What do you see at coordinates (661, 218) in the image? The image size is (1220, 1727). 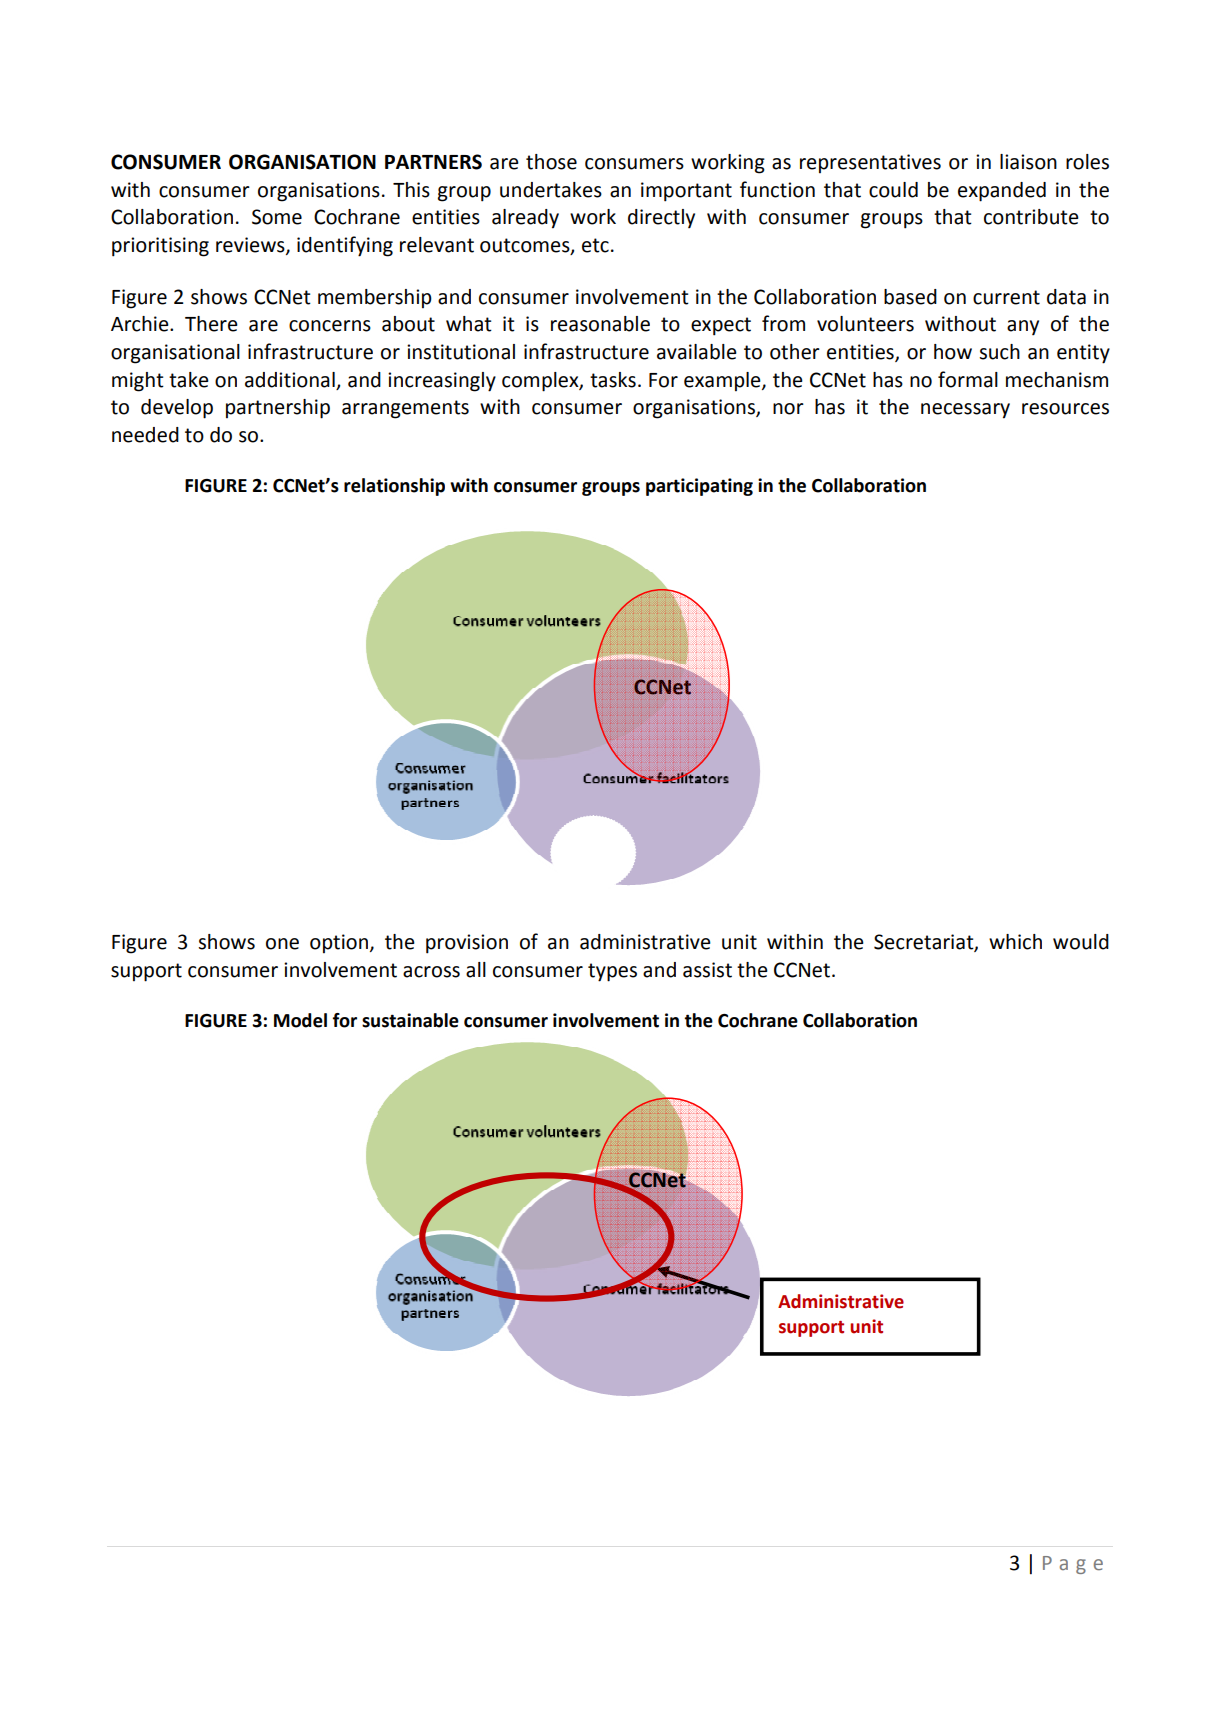 I see `directly` at bounding box center [661, 218].
